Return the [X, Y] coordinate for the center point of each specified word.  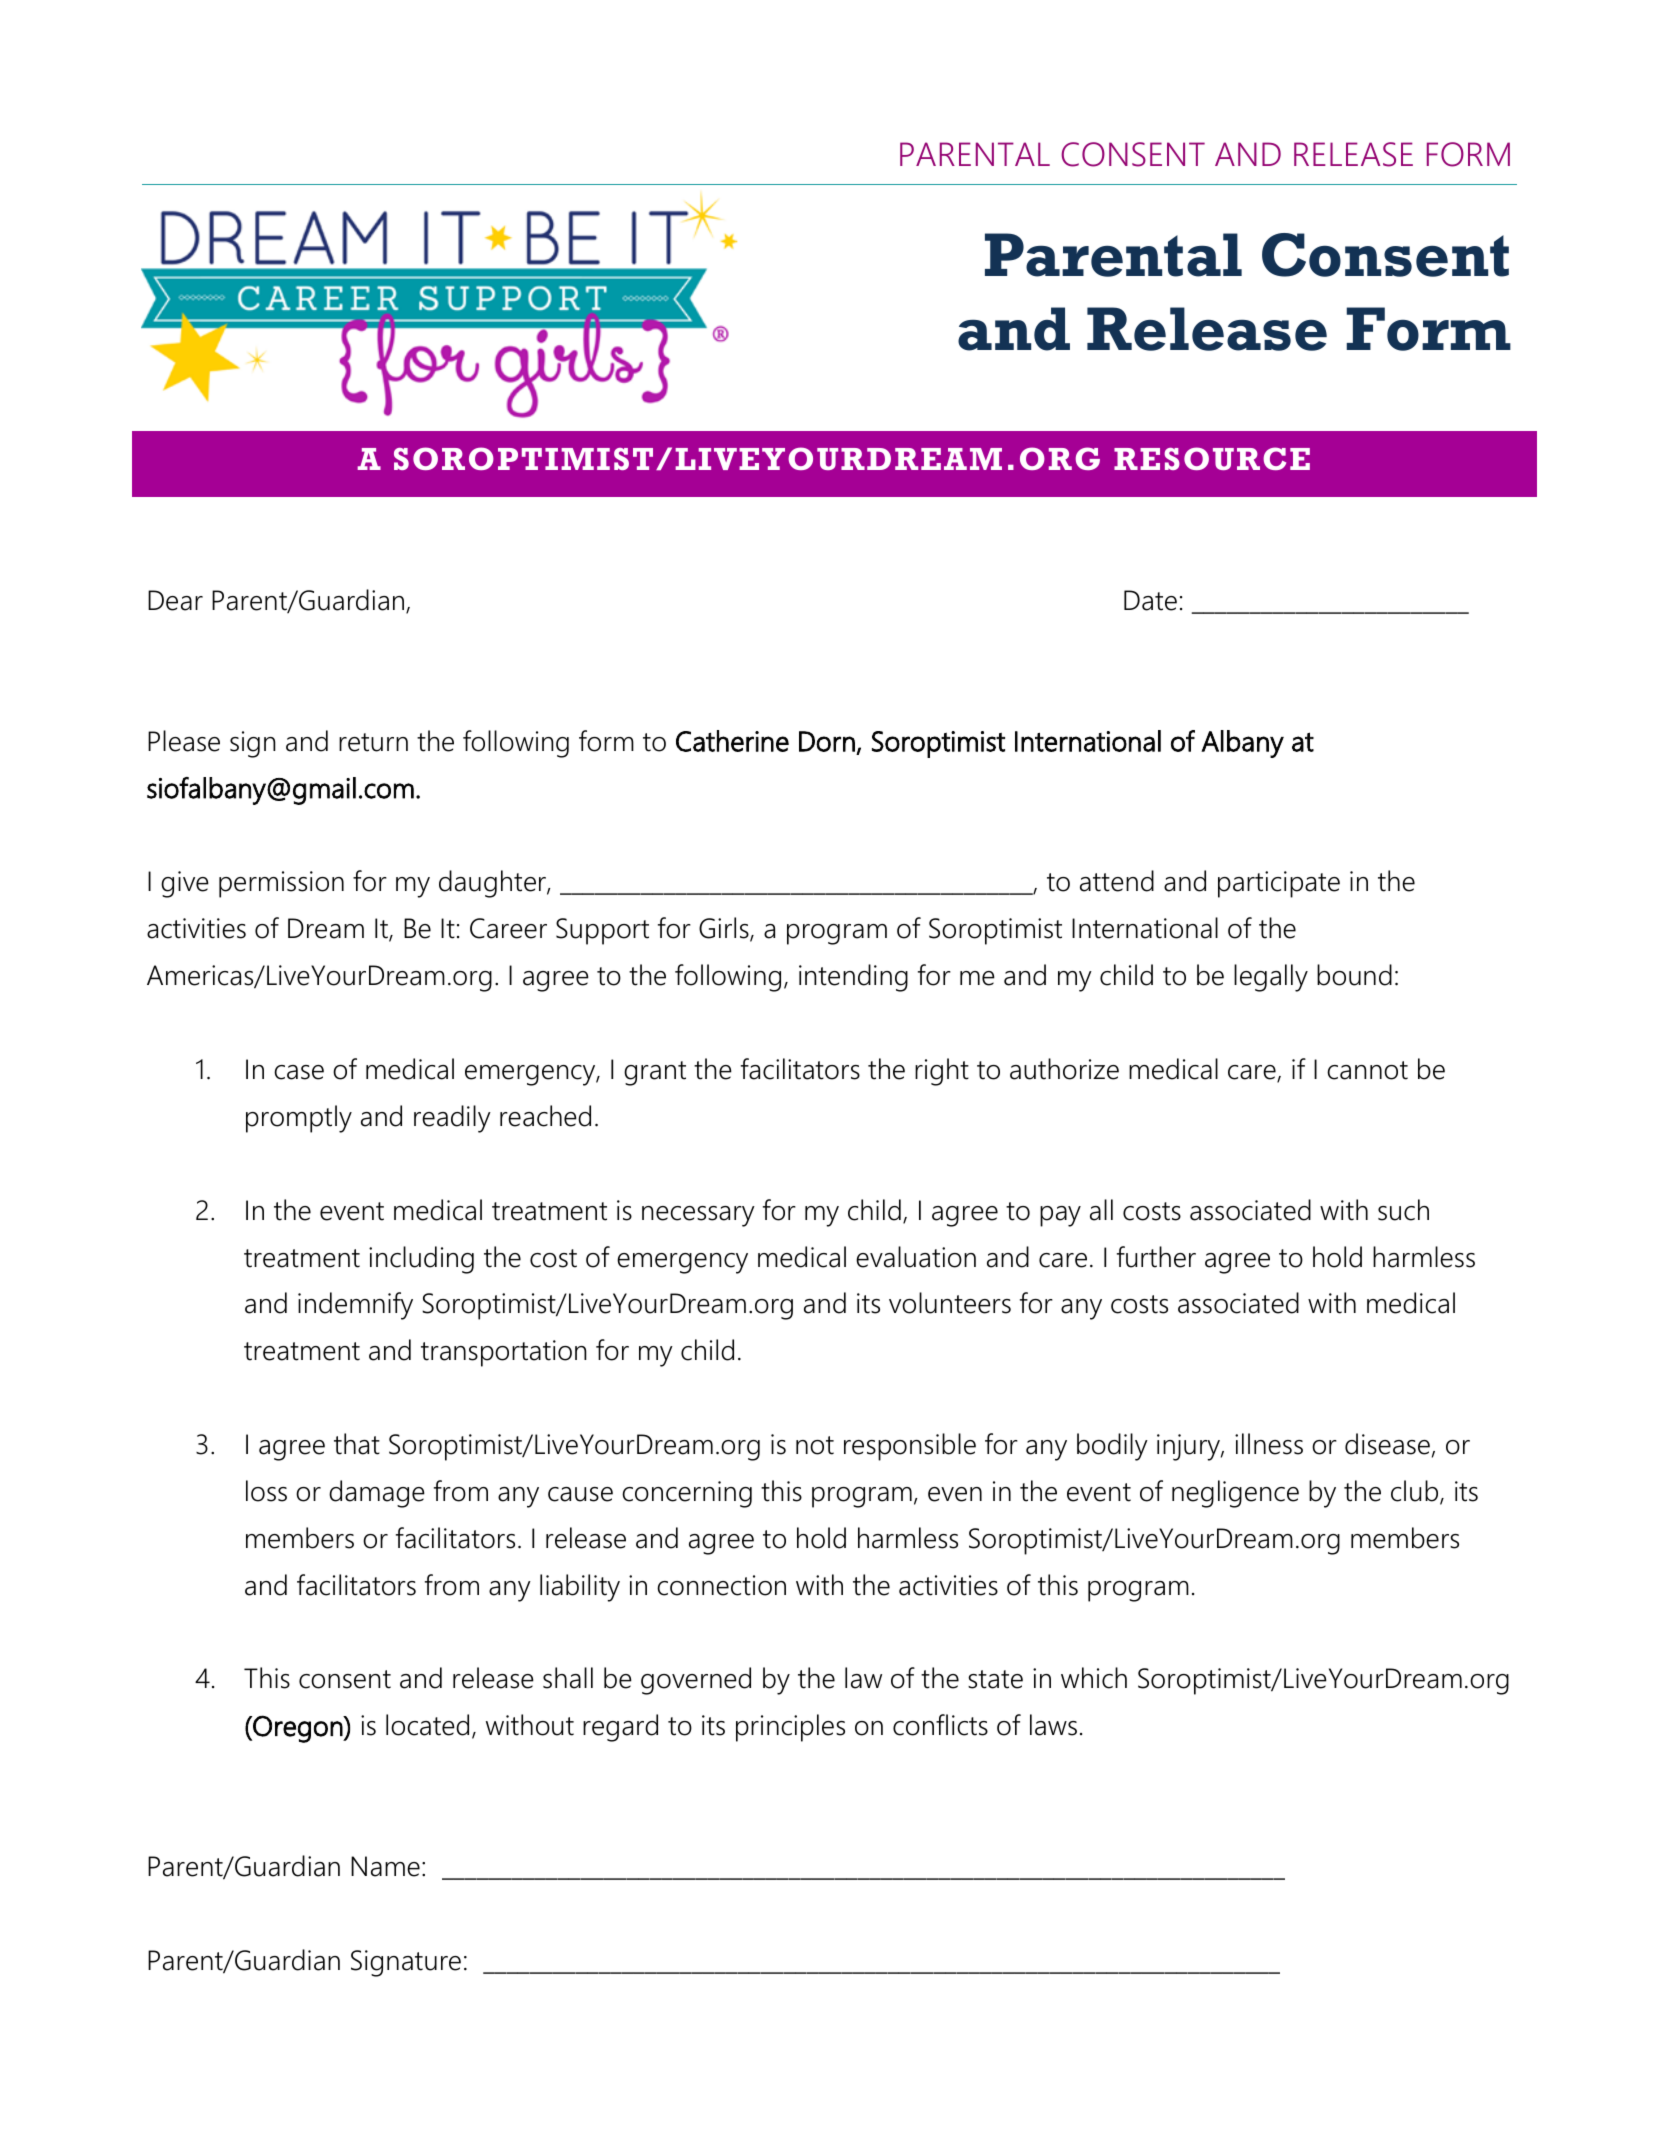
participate [1279, 884]
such [1403, 1210]
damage [377, 1494]
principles [790, 1728]
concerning [687, 1494]
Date [1150, 600]
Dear [175, 600]
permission [281, 884]
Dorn [827, 741]
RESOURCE [1212, 458]
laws [1053, 1725]
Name [385, 1866]
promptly [299, 1119]
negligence [1235, 1494]
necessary [698, 1216]
